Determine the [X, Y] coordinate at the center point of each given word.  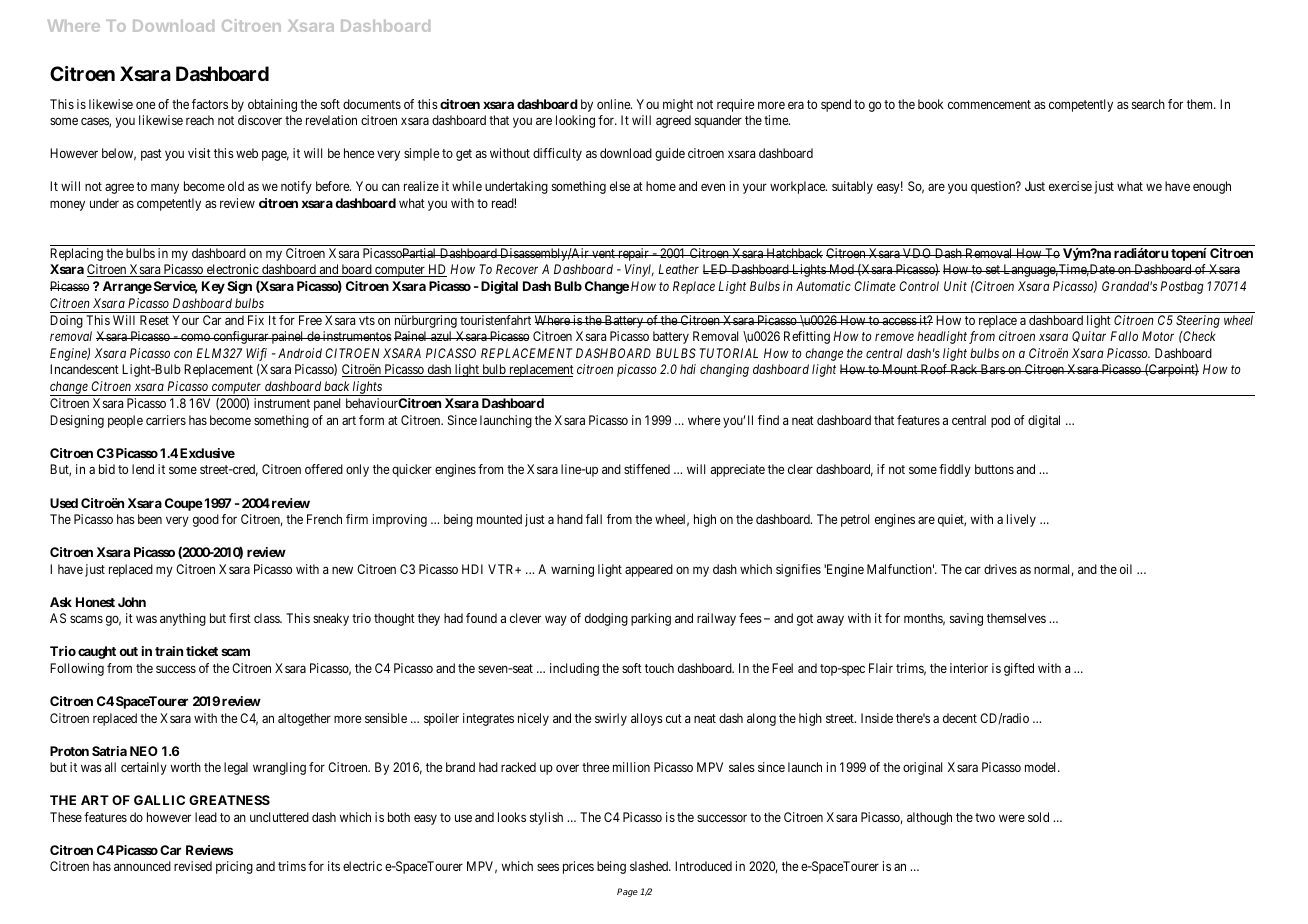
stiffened [647, 469]
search [1148, 104]
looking [575, 121]
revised [193, 866]
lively [1021, 520]
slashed [650, 866]
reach [200, 120]
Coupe [184, 504]
